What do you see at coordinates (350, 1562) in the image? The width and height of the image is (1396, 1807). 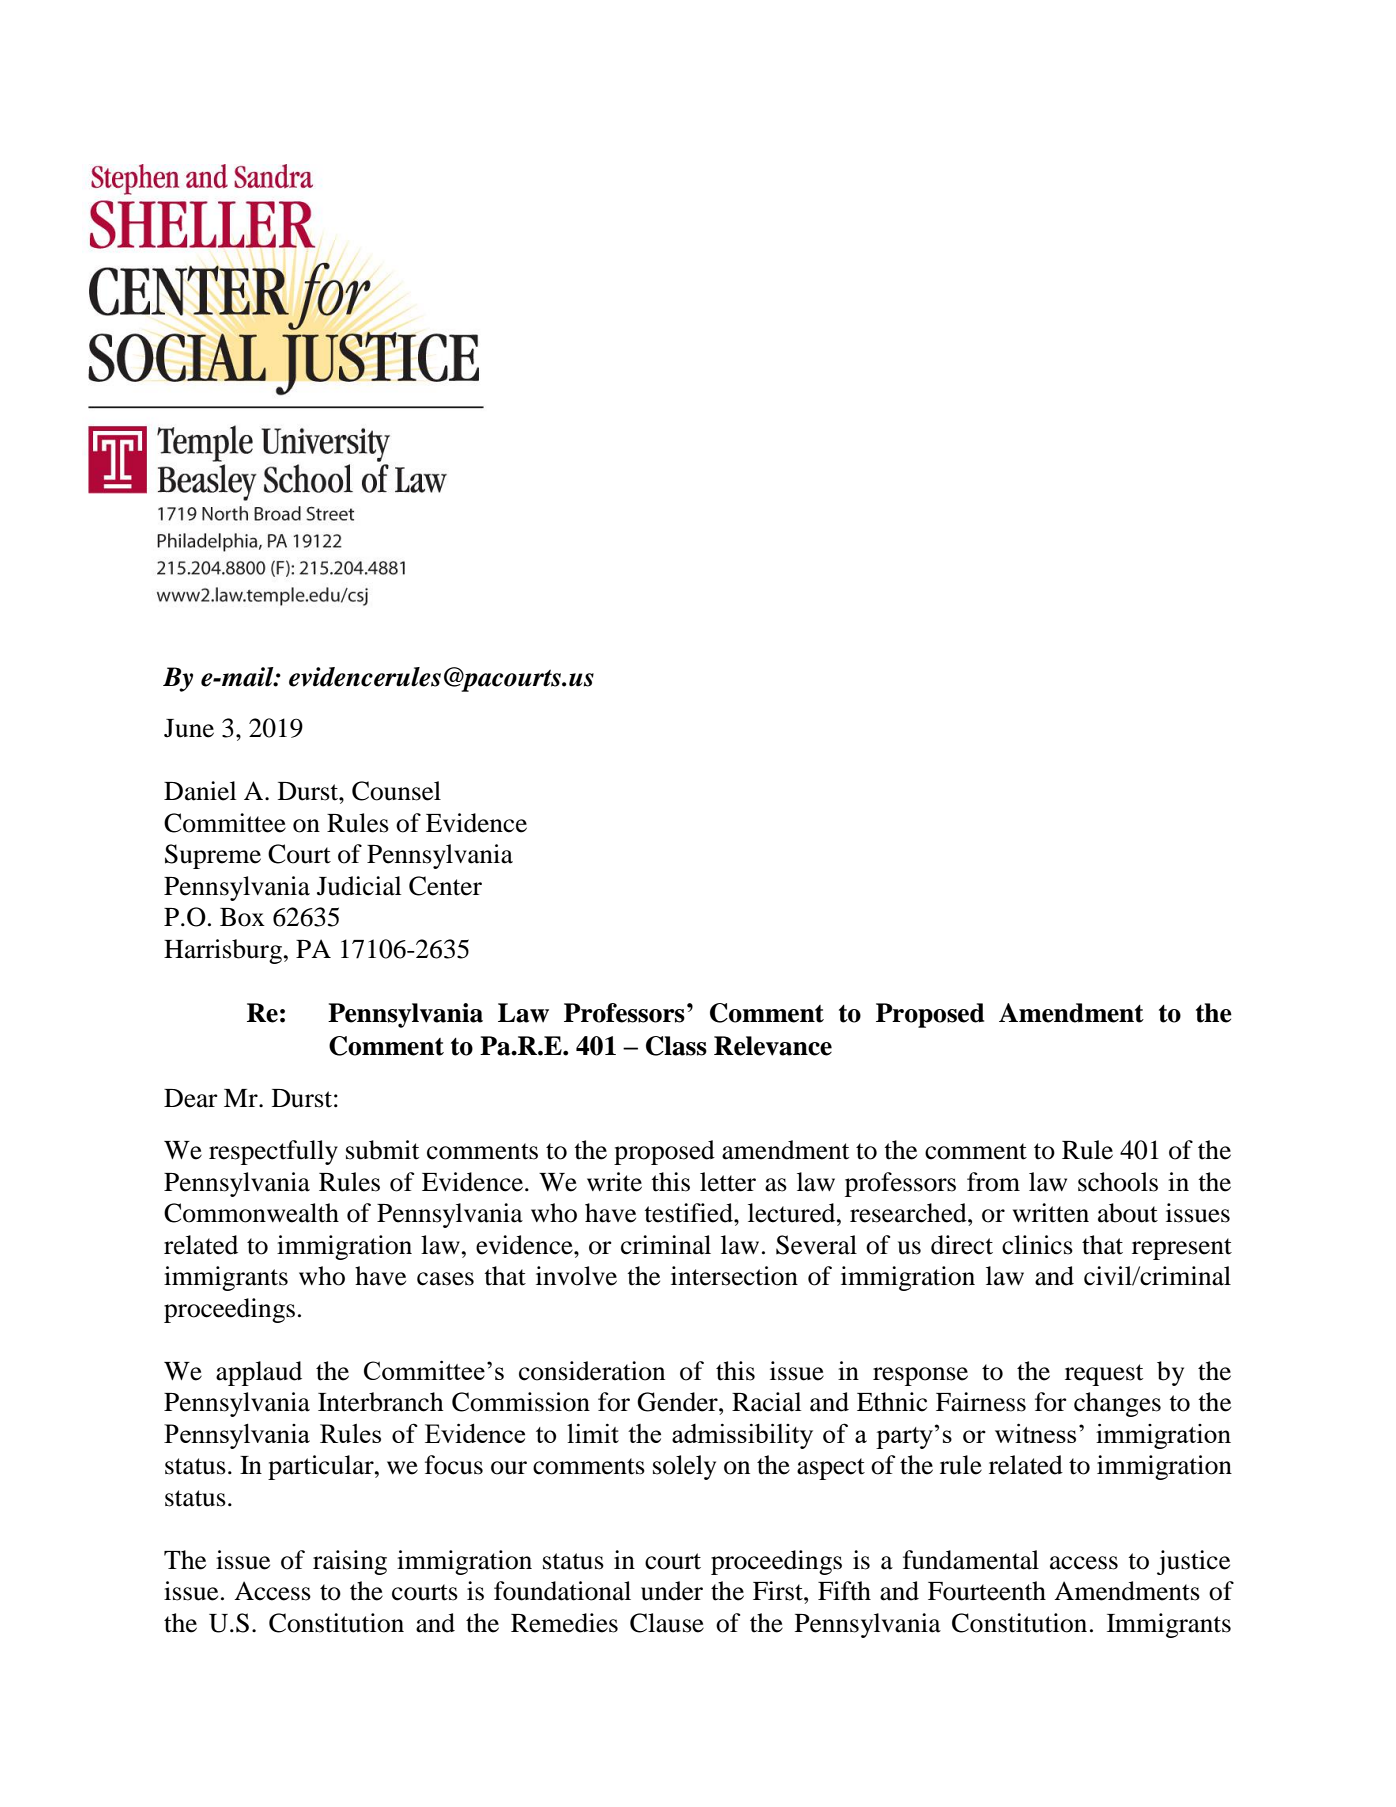 I see `raising` at bounding box center [350, 1562].
